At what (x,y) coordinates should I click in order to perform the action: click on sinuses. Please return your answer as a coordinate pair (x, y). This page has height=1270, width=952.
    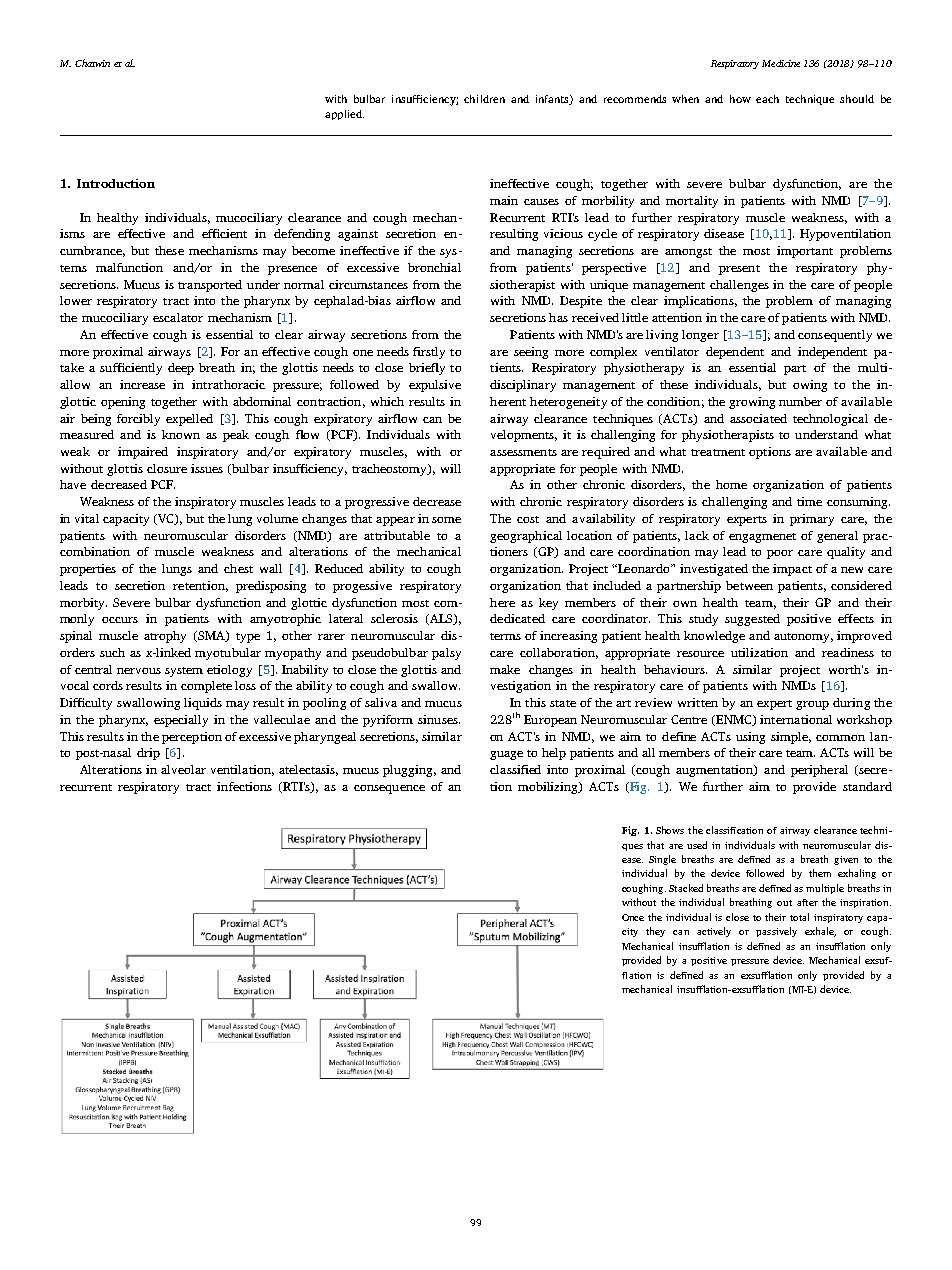
    Looking at the image, I should click on (439, 719).
